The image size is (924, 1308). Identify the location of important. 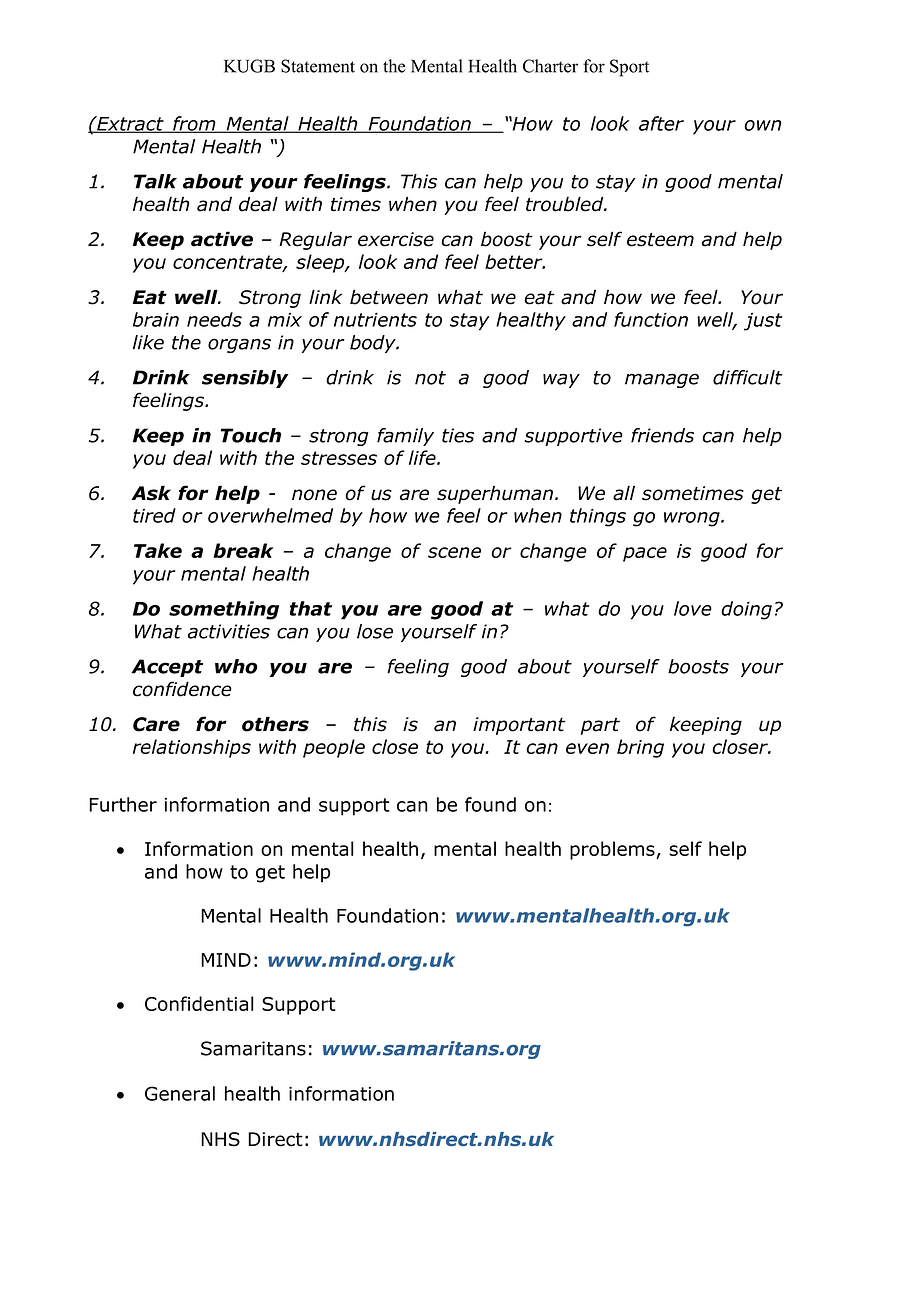
(519, 726).
